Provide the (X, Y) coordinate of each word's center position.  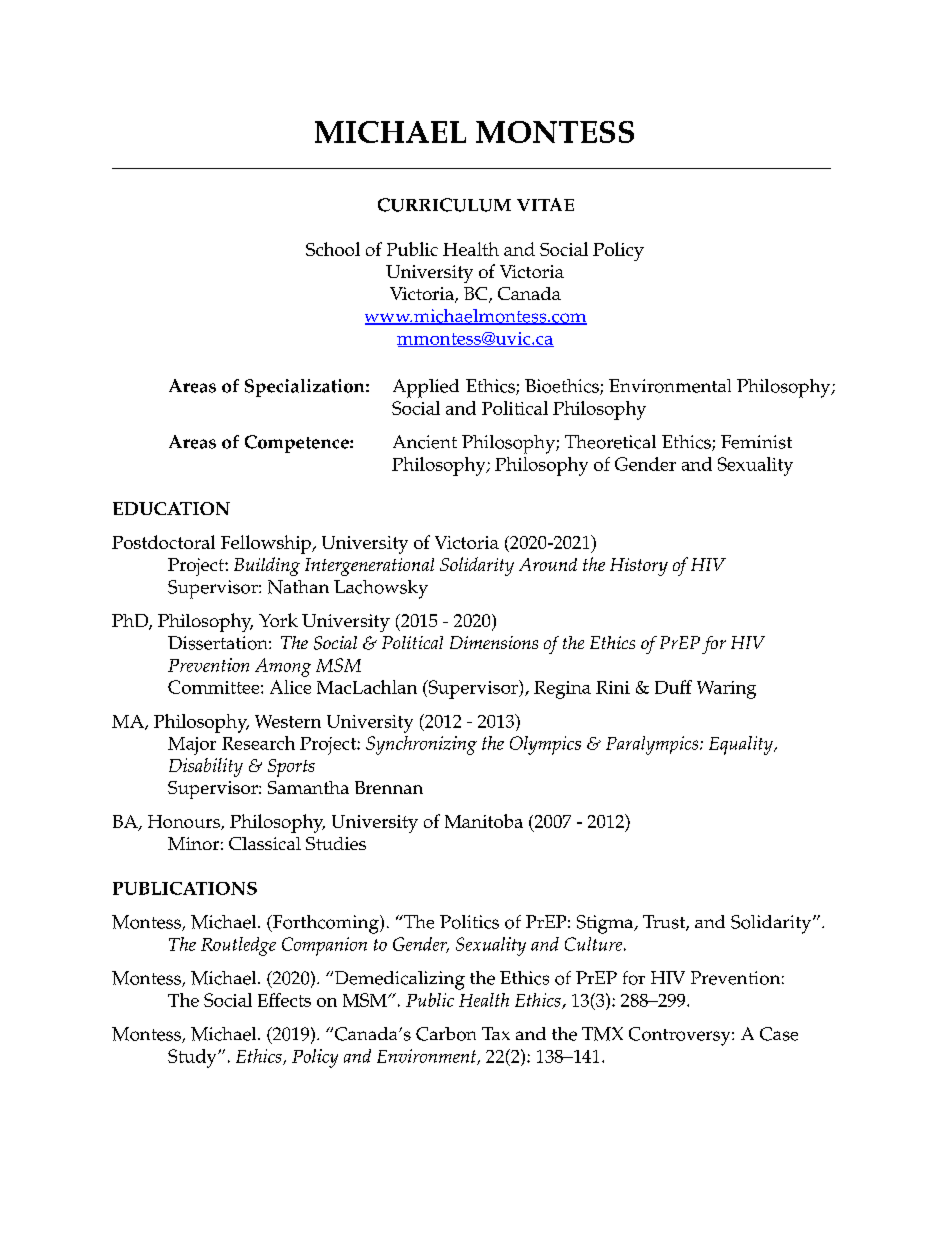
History (639, 567)
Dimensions (494, 642)
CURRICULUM (444, 205)
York (278, 620)
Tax (496, 1033)
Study (193, 1058)
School (333, 249)
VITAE (545, 204)
